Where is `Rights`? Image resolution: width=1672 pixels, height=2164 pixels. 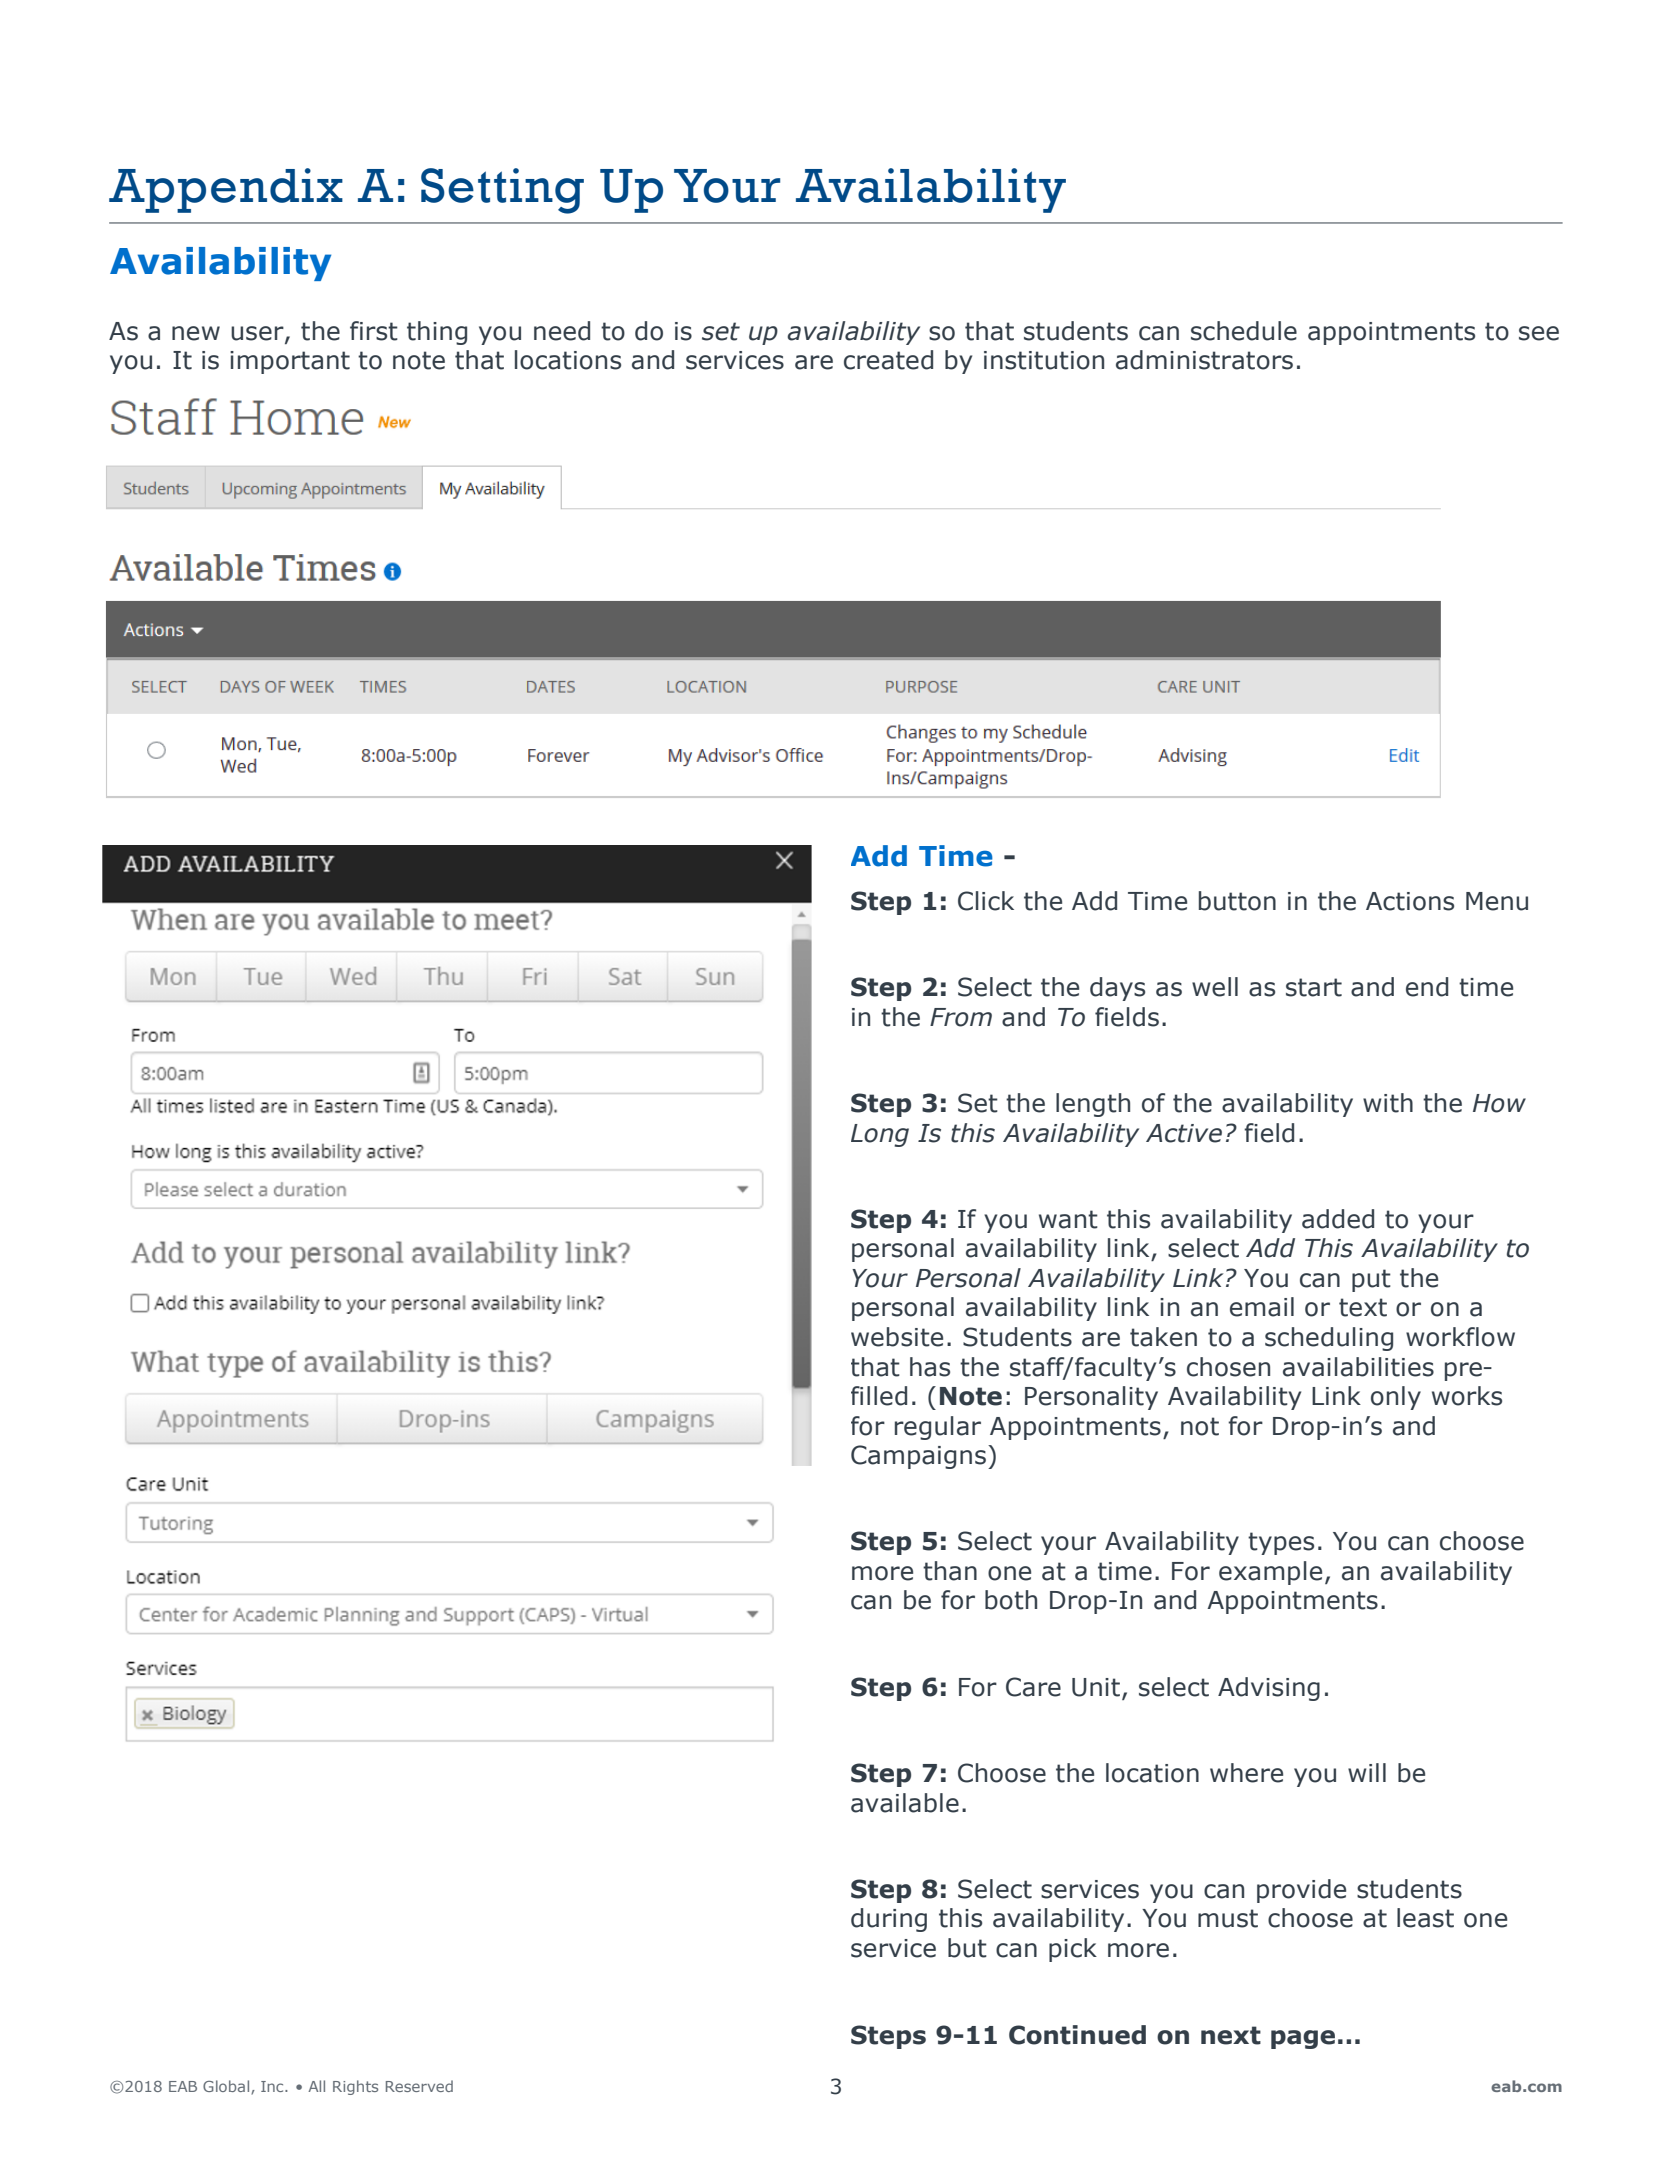
Rights is located at coordinates (355, 2087).
